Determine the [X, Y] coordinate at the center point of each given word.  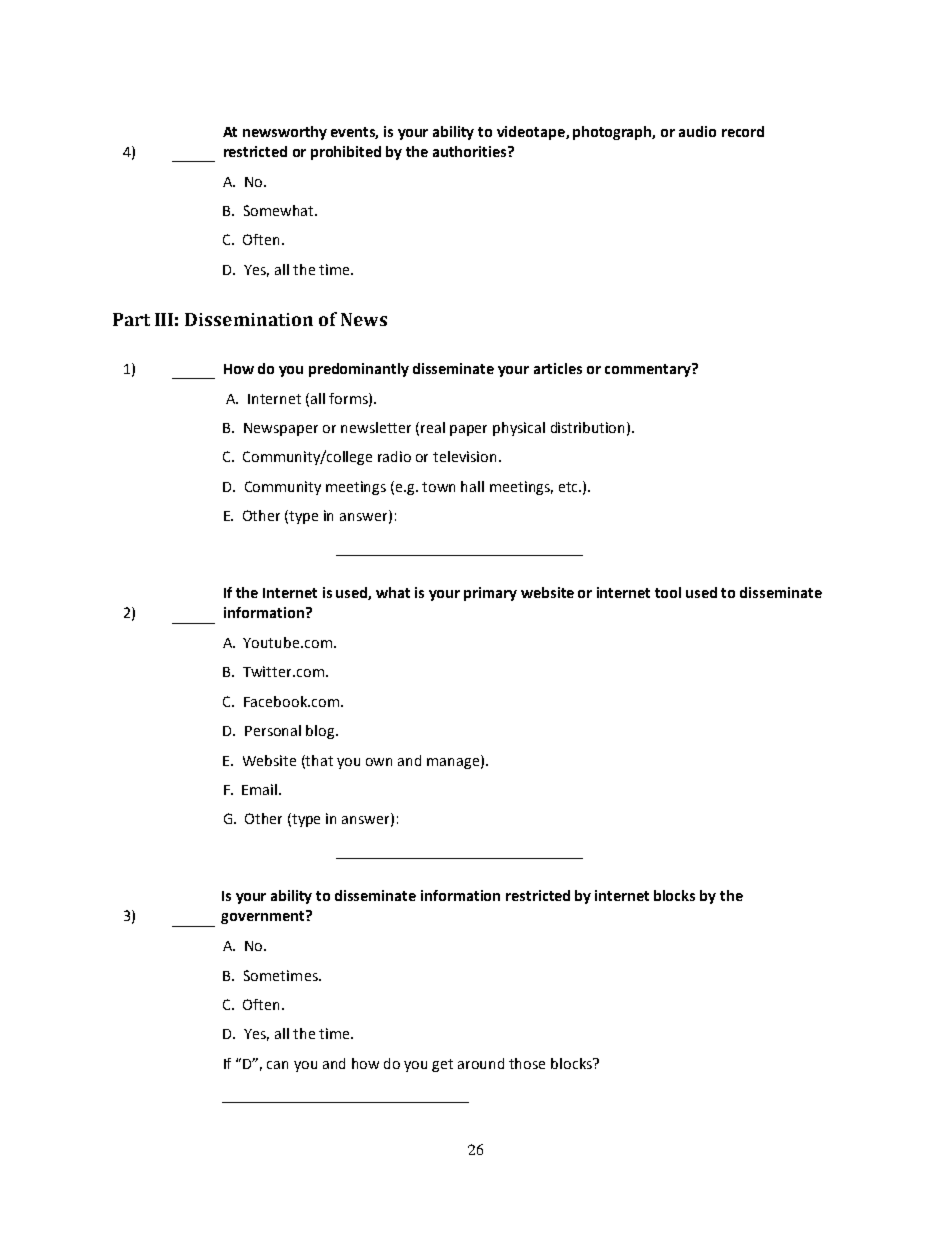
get [442, 1065]
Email [261, 789]
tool [668, 592]
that [318, 761]
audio [697, 131]
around [481, 1063]
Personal [273, 730]
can [277, 1065]
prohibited [346, 153]
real [433, 427]
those [527, 1063]
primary [490, 594]
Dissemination [249, 319]
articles [558, 368]
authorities [471, 151]
